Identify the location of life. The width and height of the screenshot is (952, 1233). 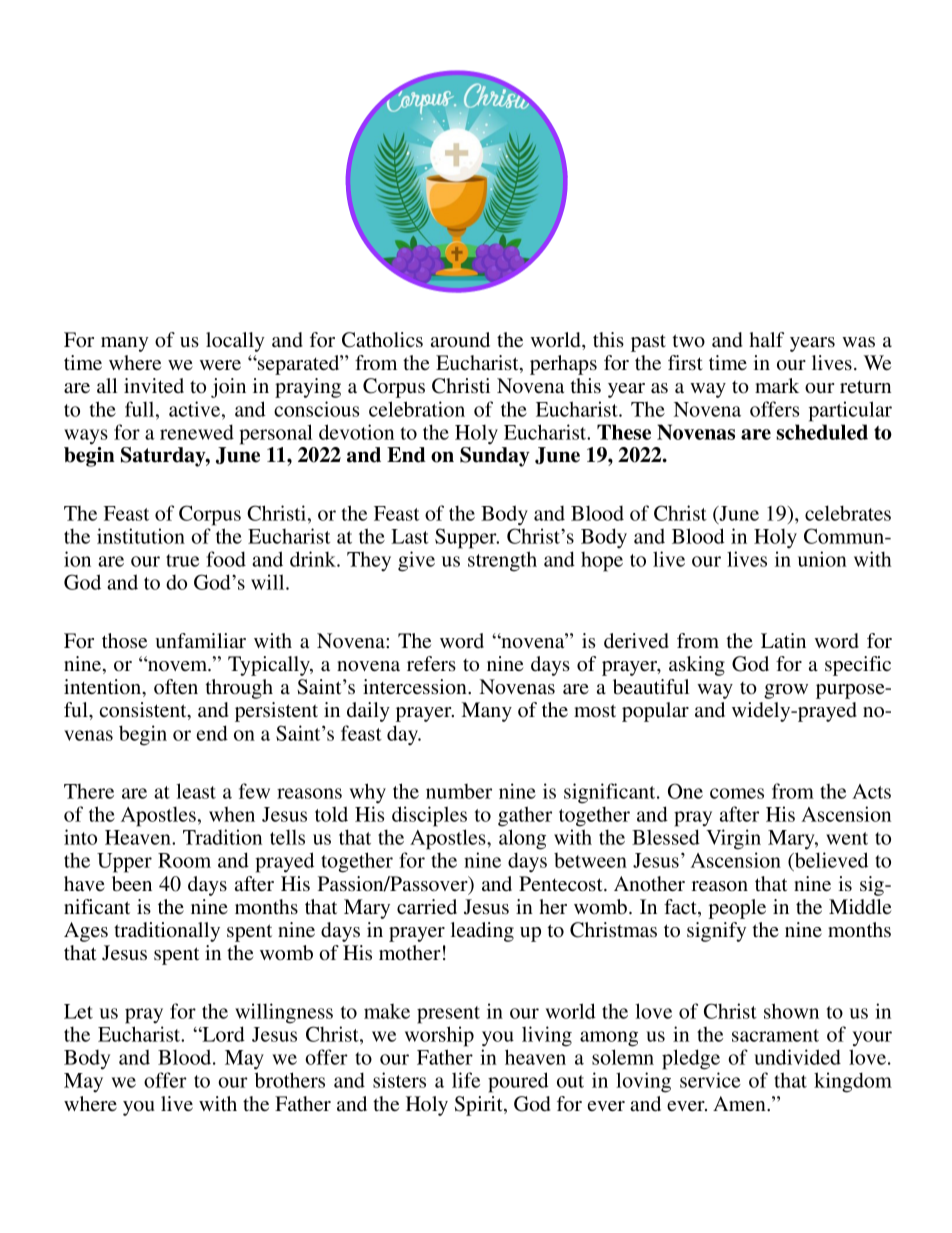
(466, 1080).
